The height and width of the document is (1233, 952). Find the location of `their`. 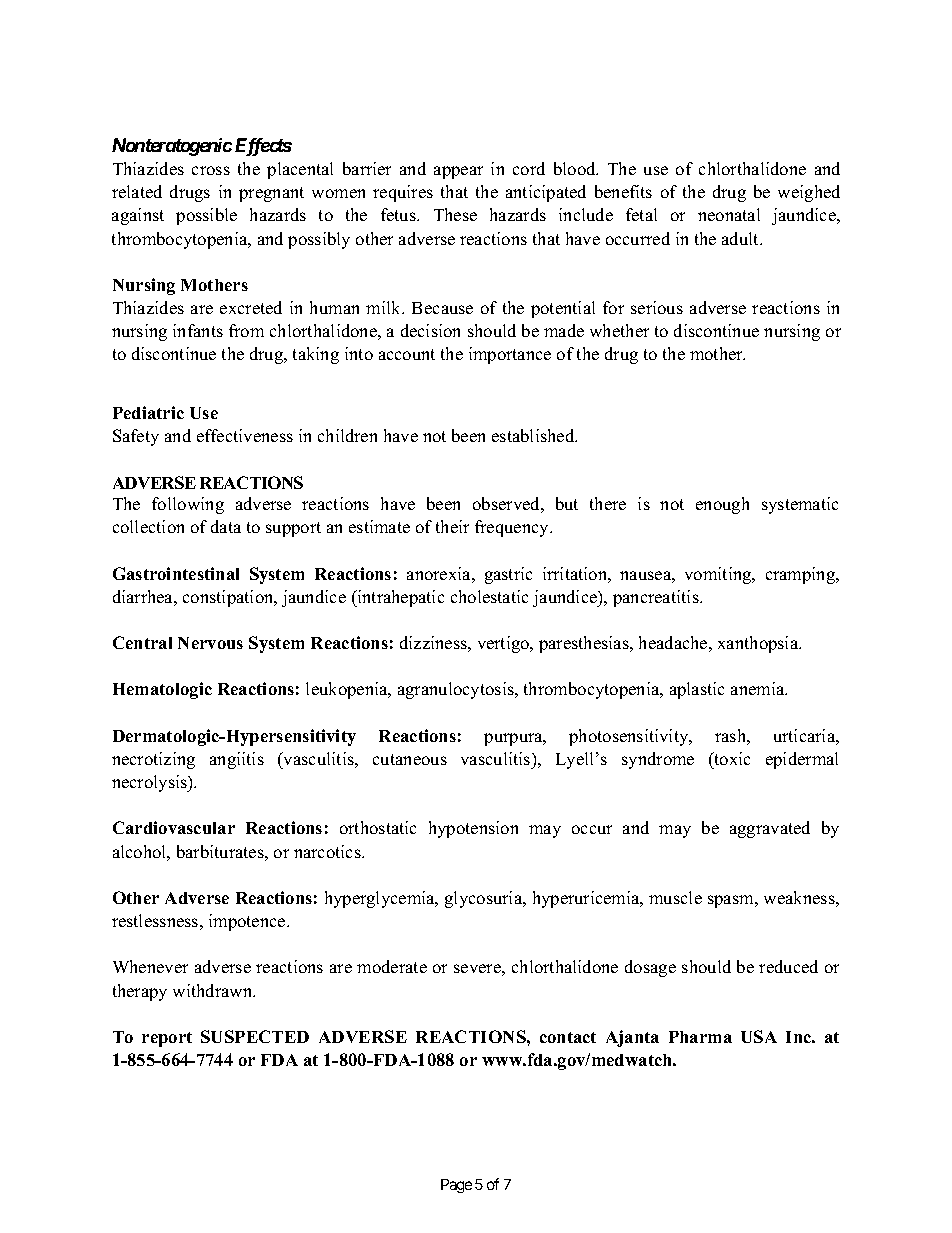

their is located at coordinates (452, 526).
